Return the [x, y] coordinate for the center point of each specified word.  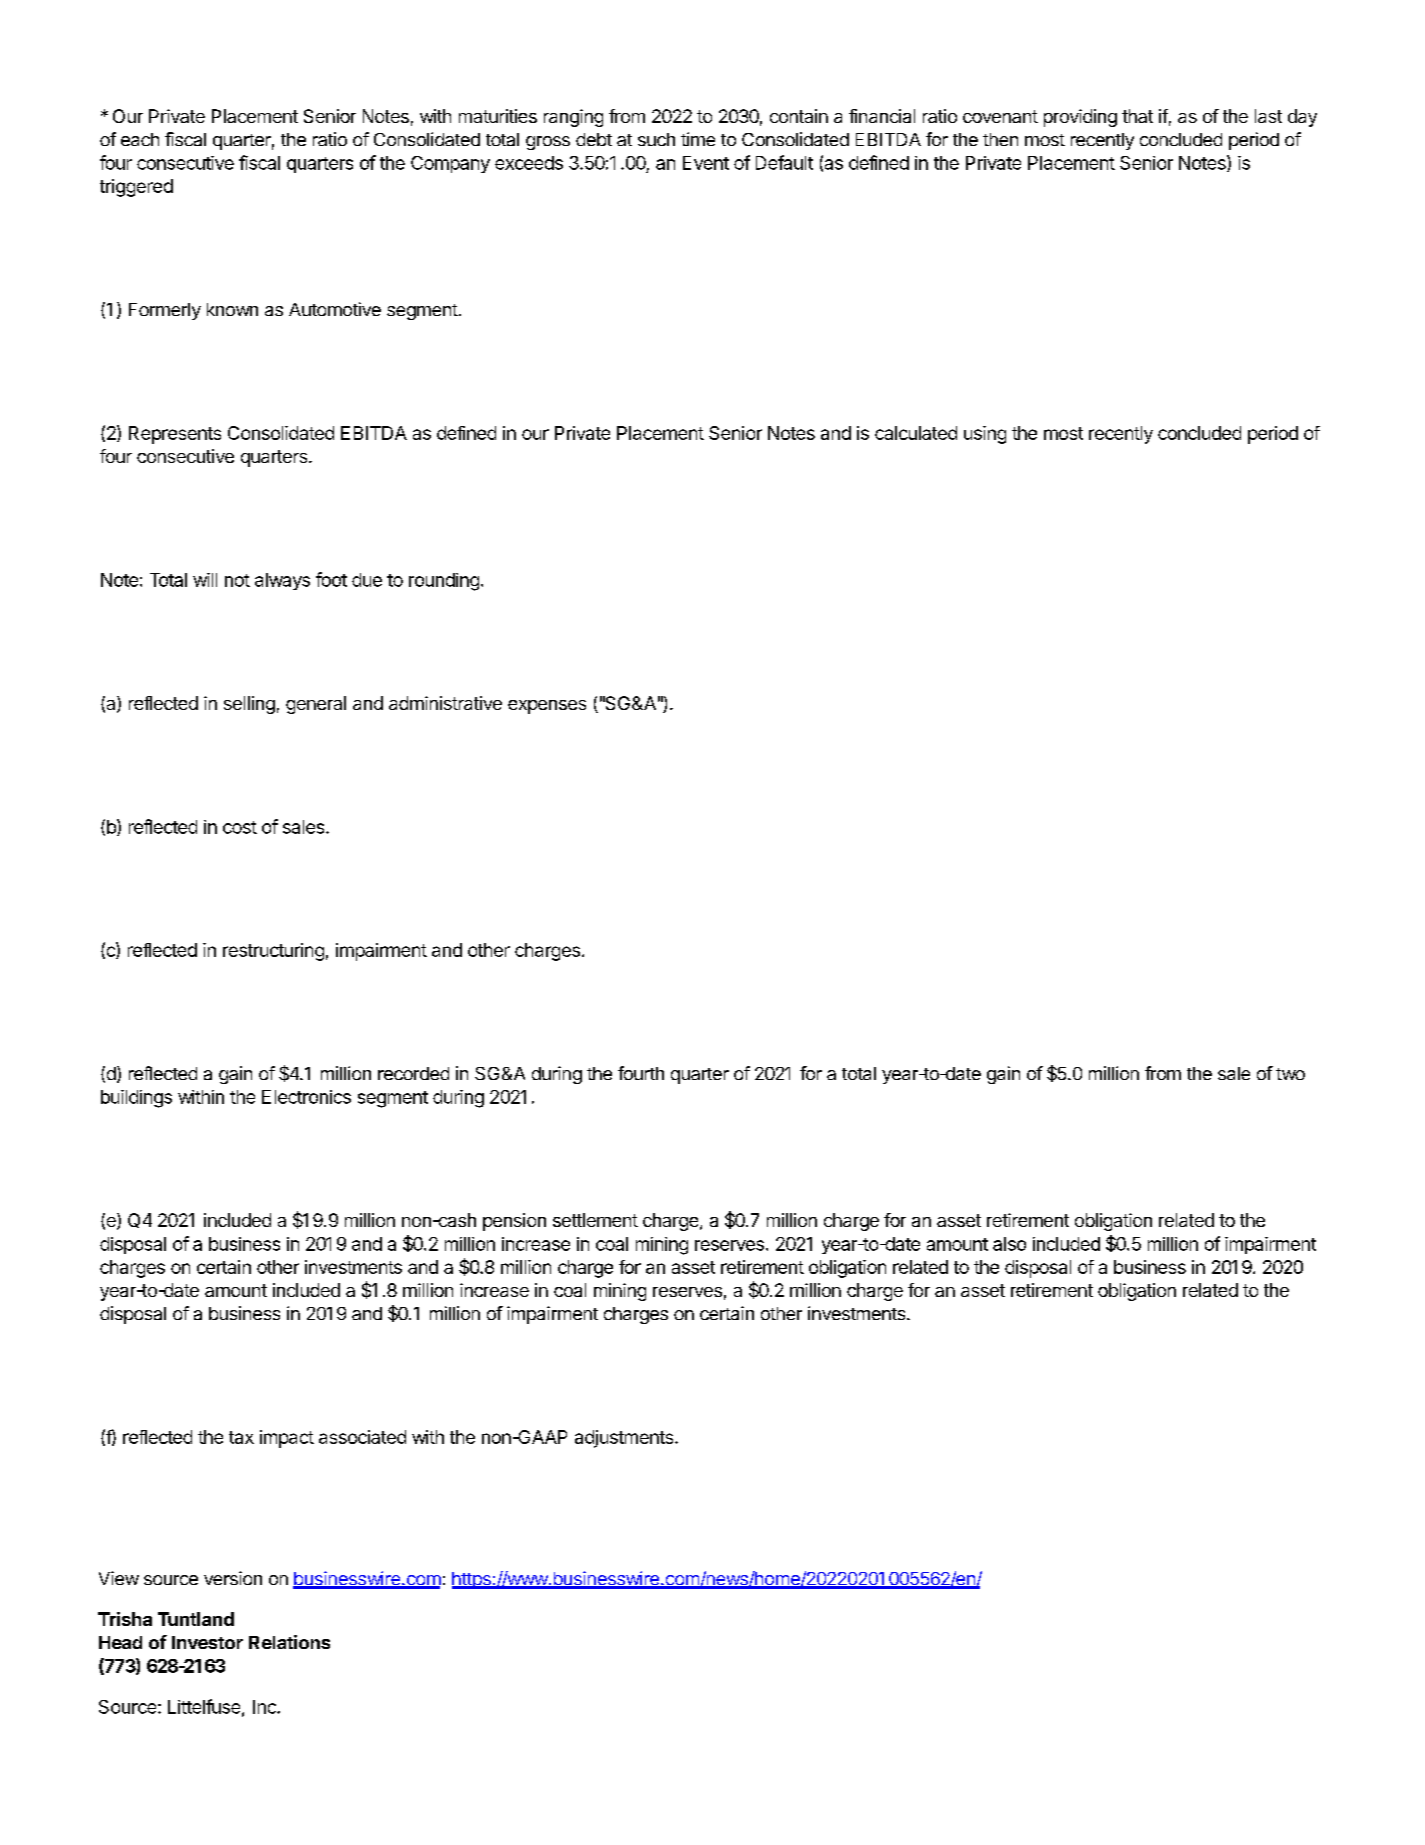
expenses [547, 707]
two [1290, 1074]
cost [240, 827]
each [140, 139]
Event [706, 163]
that [1137, 116]
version [233, 1578]
